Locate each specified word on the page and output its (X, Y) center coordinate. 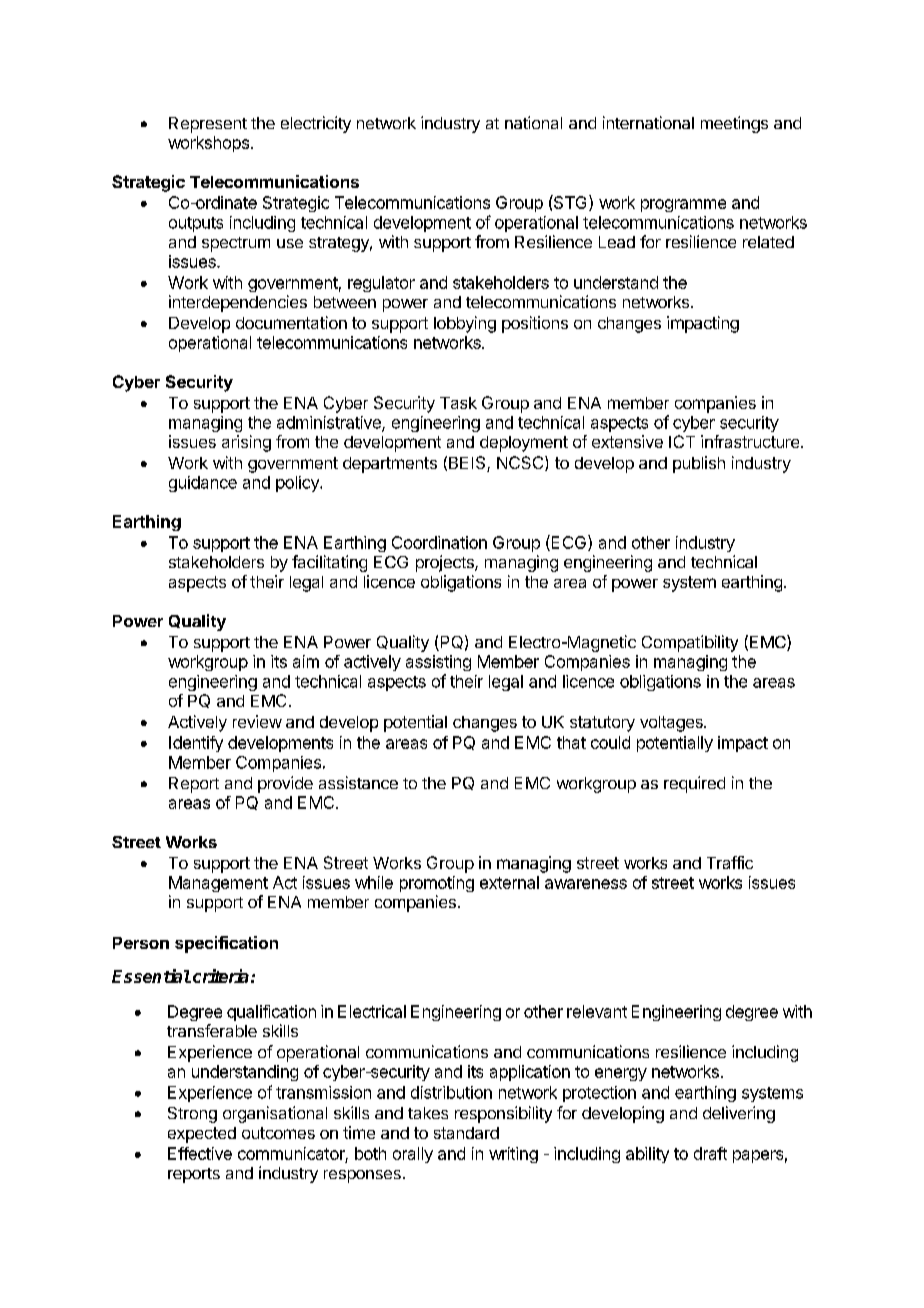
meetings (734, 124)
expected (202, 1135)
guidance (203, 484)
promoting (437, 884)
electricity (316, 124)
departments (390, 465)
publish (699, 464)
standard (466, 1133)
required (694, 784)
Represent (208, 125)
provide (285, 784)
